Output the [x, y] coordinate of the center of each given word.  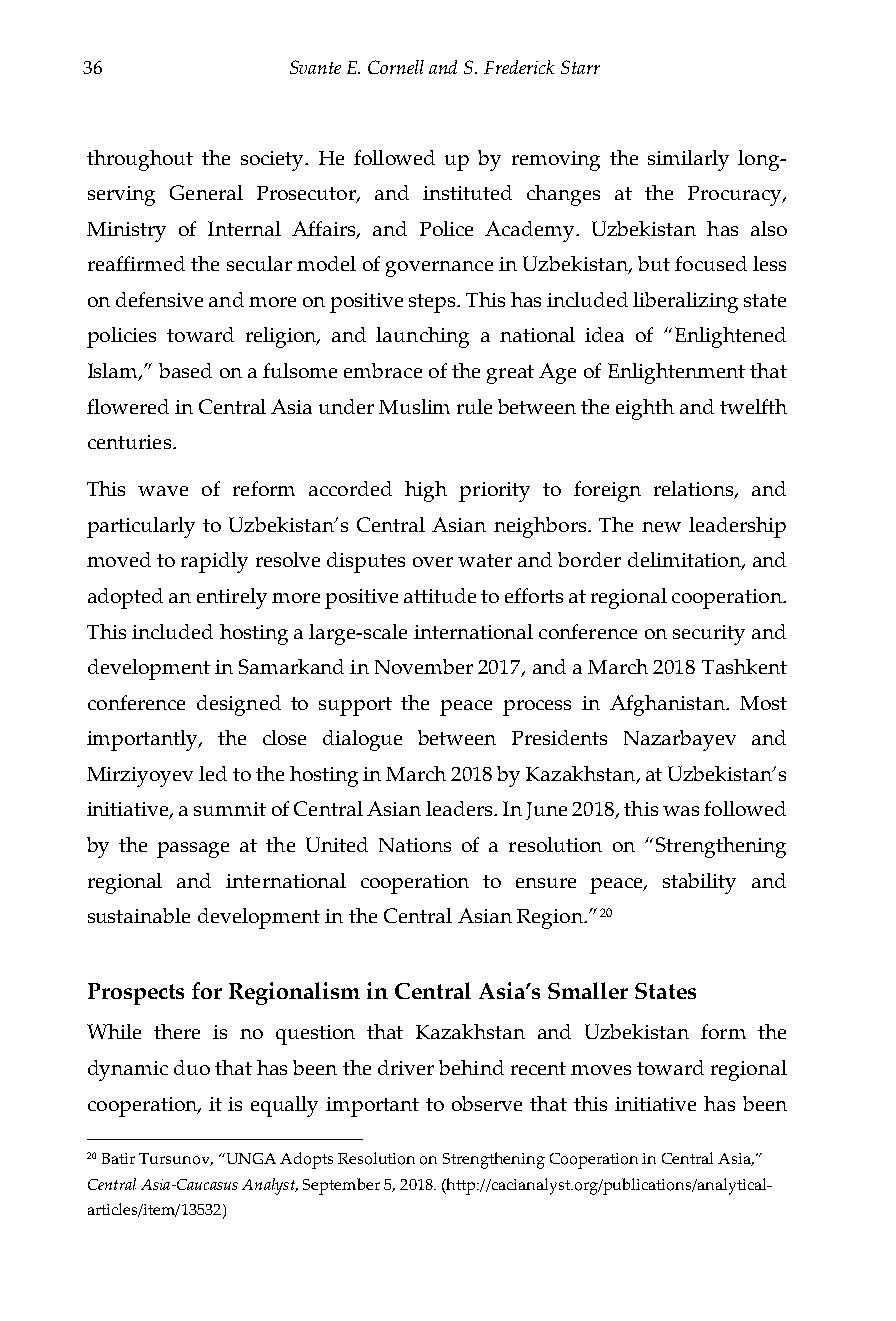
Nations [415, 845]
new [661, 527]
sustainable [139, 915]
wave [163, 491]
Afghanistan [668, 705]
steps [433, 303]
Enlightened [730, 337]
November [424, 666]
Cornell [396, 67]
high [426, 491]
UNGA [250, 1158]
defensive [159, 299]
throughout [140, 160]
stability [699, 883]
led [213, 773]
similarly [688, 160]
